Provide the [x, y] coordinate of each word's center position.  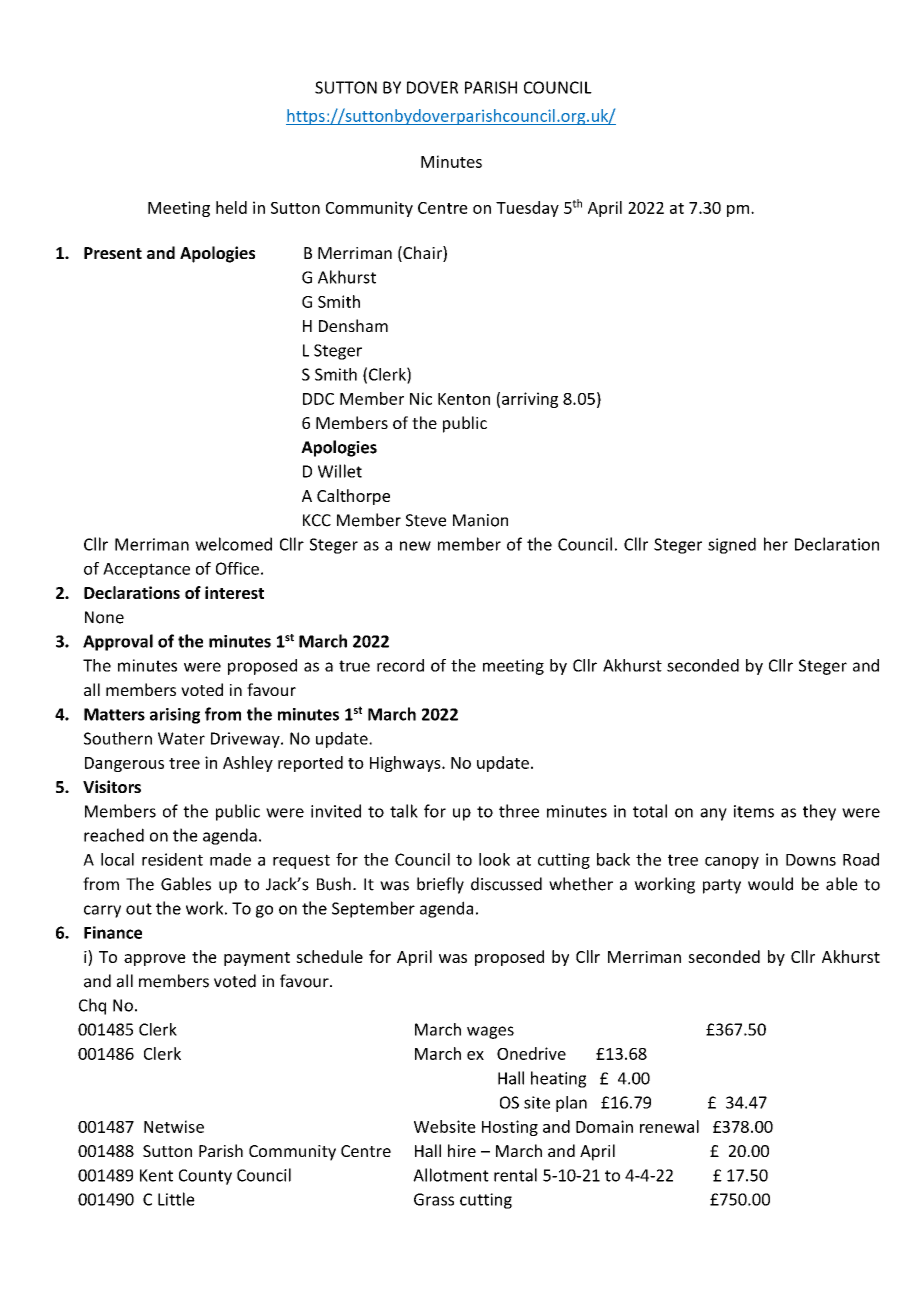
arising [175, 716]
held [231, 207]
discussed [506, 884]
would [770, 884]
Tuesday [527, 209]
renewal [669, 1126]
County [205, 1177]
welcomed [233, 544]
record [400, 665]
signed [732, 545]
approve [155, 960]
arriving [530, 400]
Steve [426, 520]
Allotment [451, 1175]
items [754, 811]
